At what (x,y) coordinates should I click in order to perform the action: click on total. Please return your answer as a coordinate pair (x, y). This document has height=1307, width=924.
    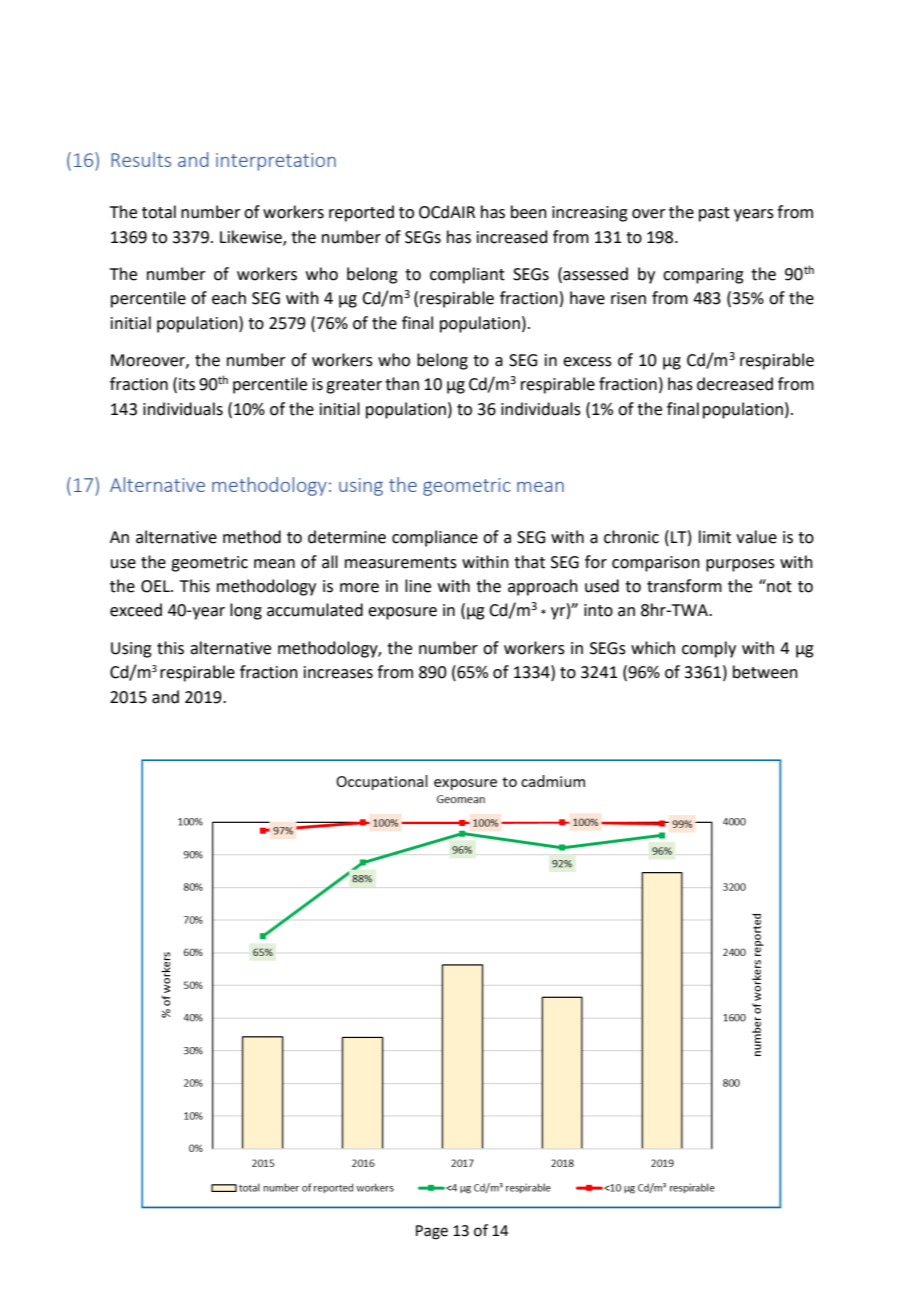
    Looking at the image, I should click on (159, 212).
